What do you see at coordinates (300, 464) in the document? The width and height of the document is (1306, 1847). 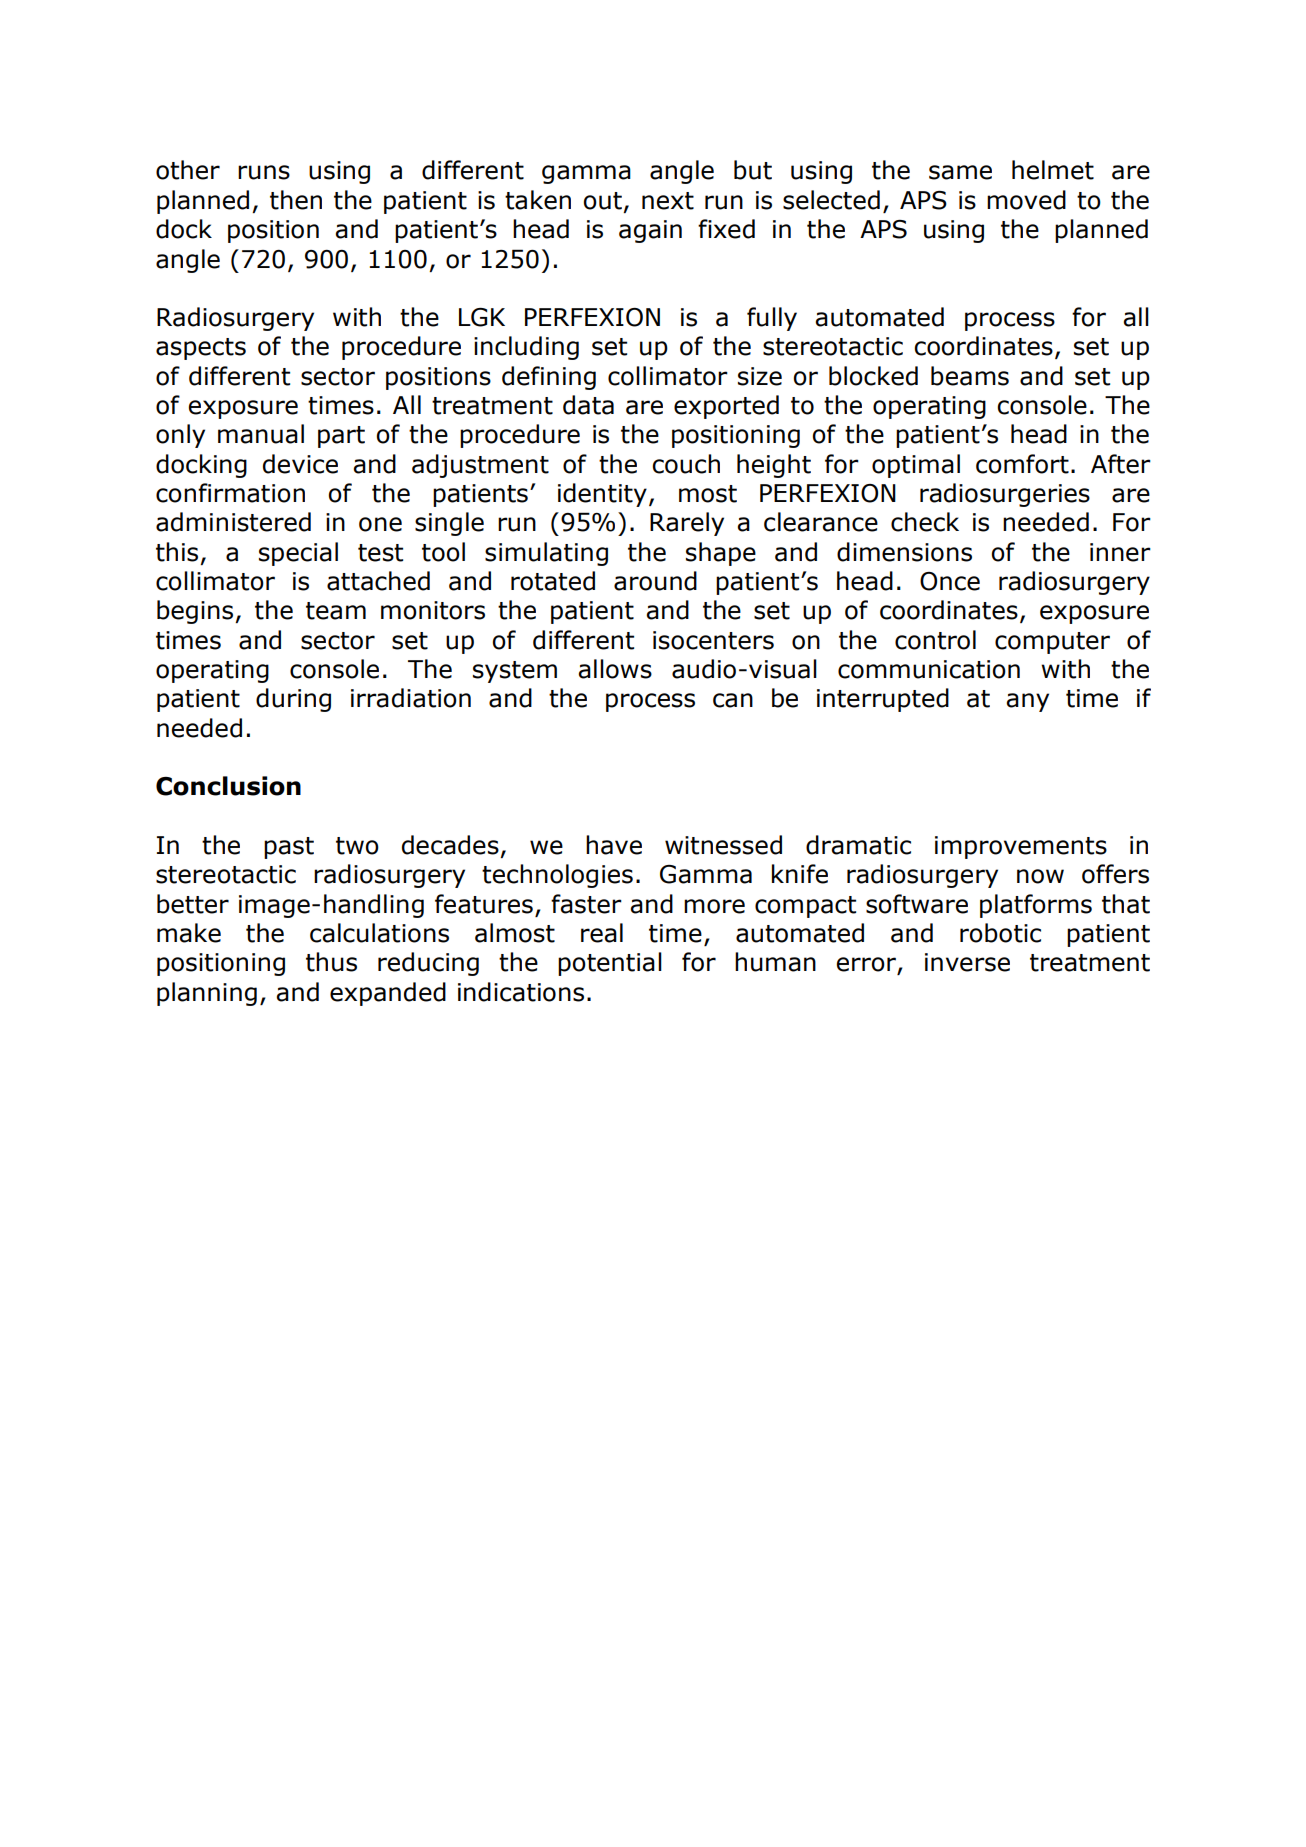 I see `device` at bounding box center [300, 464].
